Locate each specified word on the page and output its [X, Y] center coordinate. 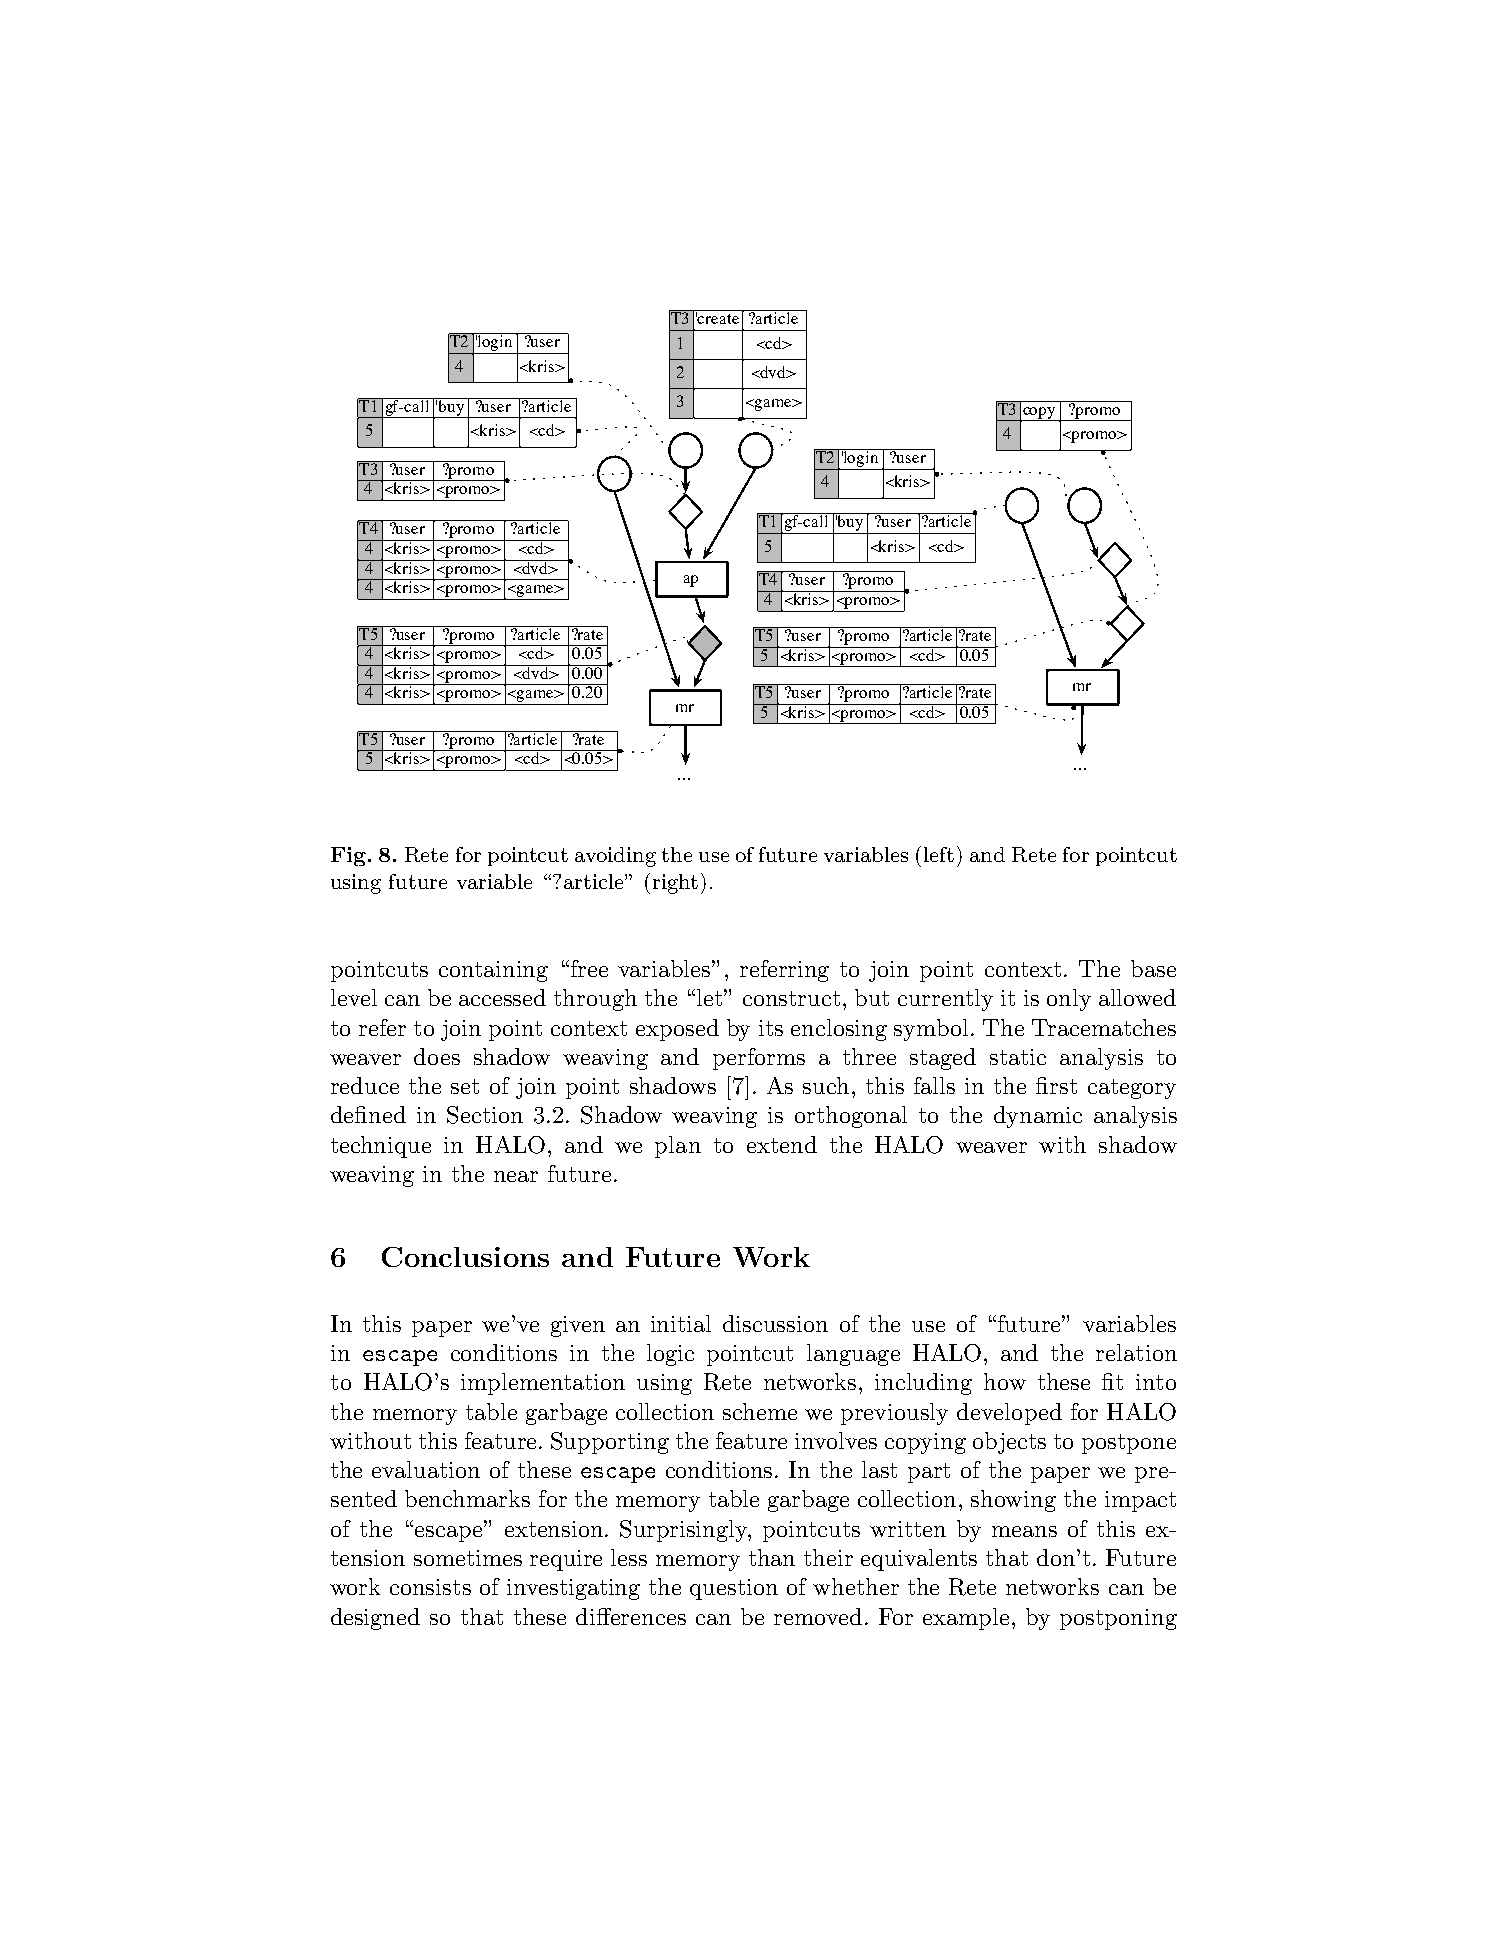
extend [782, 1144]
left [939, 854]
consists [430, 1587]
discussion [775, 1323]
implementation [543, 1384]
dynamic [1038, 1117]
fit [1112, 1381]
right [675, 884]
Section [485, 1115]
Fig [350, 856]
